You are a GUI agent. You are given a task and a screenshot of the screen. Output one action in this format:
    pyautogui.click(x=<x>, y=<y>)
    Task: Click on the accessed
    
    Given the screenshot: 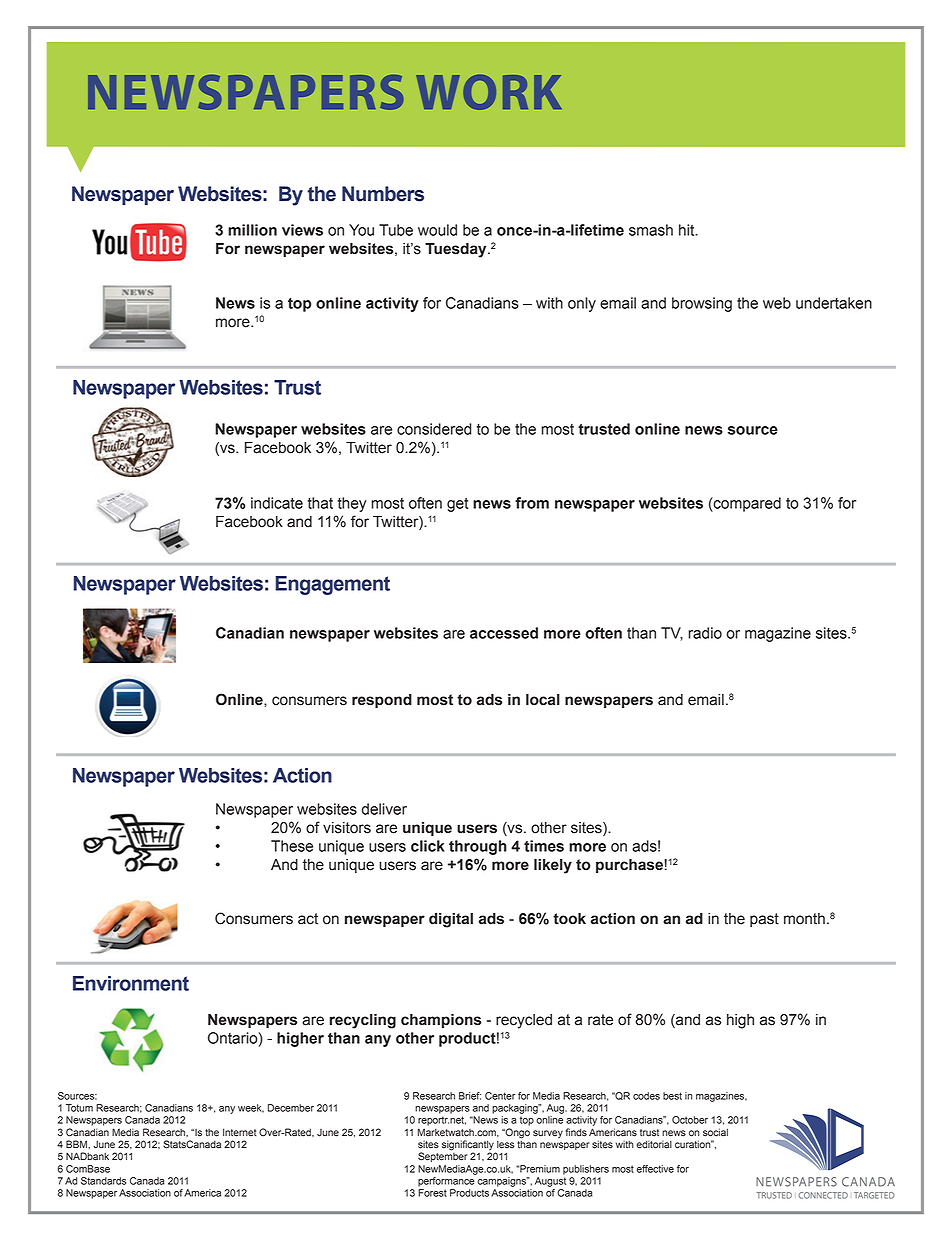 What is the action you would take?
    pyautogui.click(x=504, y=633)
